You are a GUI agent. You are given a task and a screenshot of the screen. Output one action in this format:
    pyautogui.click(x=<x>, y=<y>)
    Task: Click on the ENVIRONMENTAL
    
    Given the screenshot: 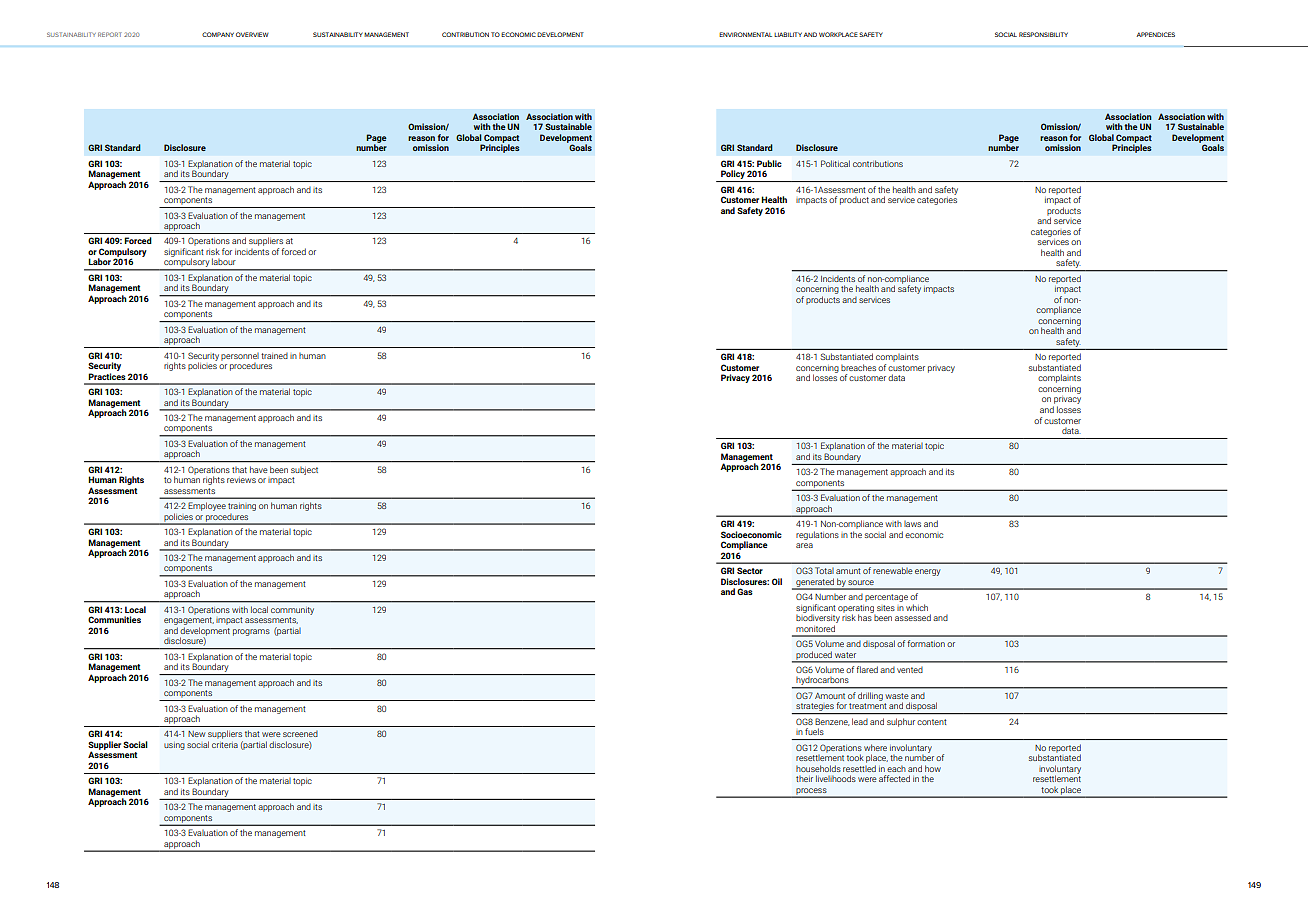 What is the action you would take?
    pyautogui.click(x=745, y=34)
